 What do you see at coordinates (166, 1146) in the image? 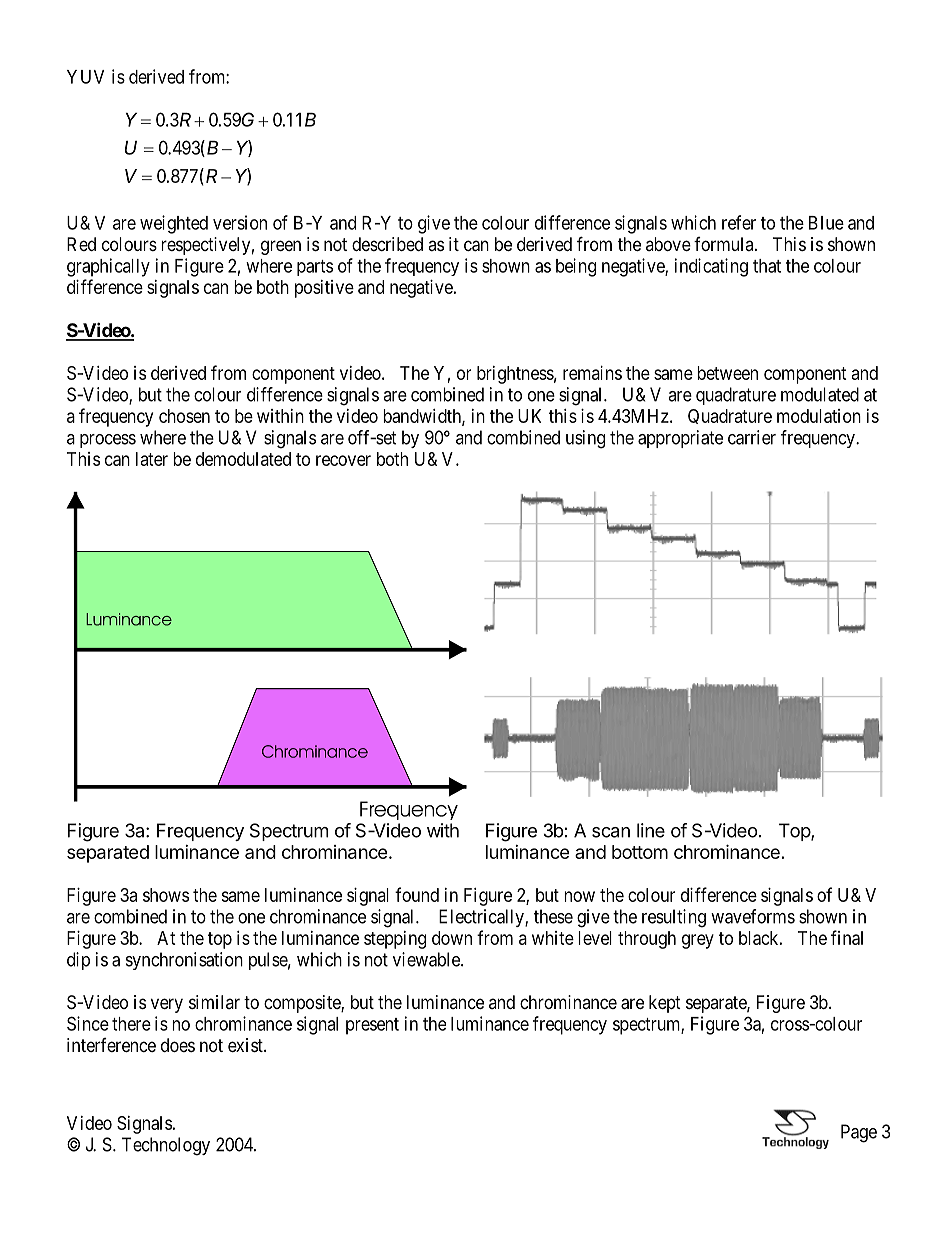
I see `Technology` at bounding box center [166, 1146].
